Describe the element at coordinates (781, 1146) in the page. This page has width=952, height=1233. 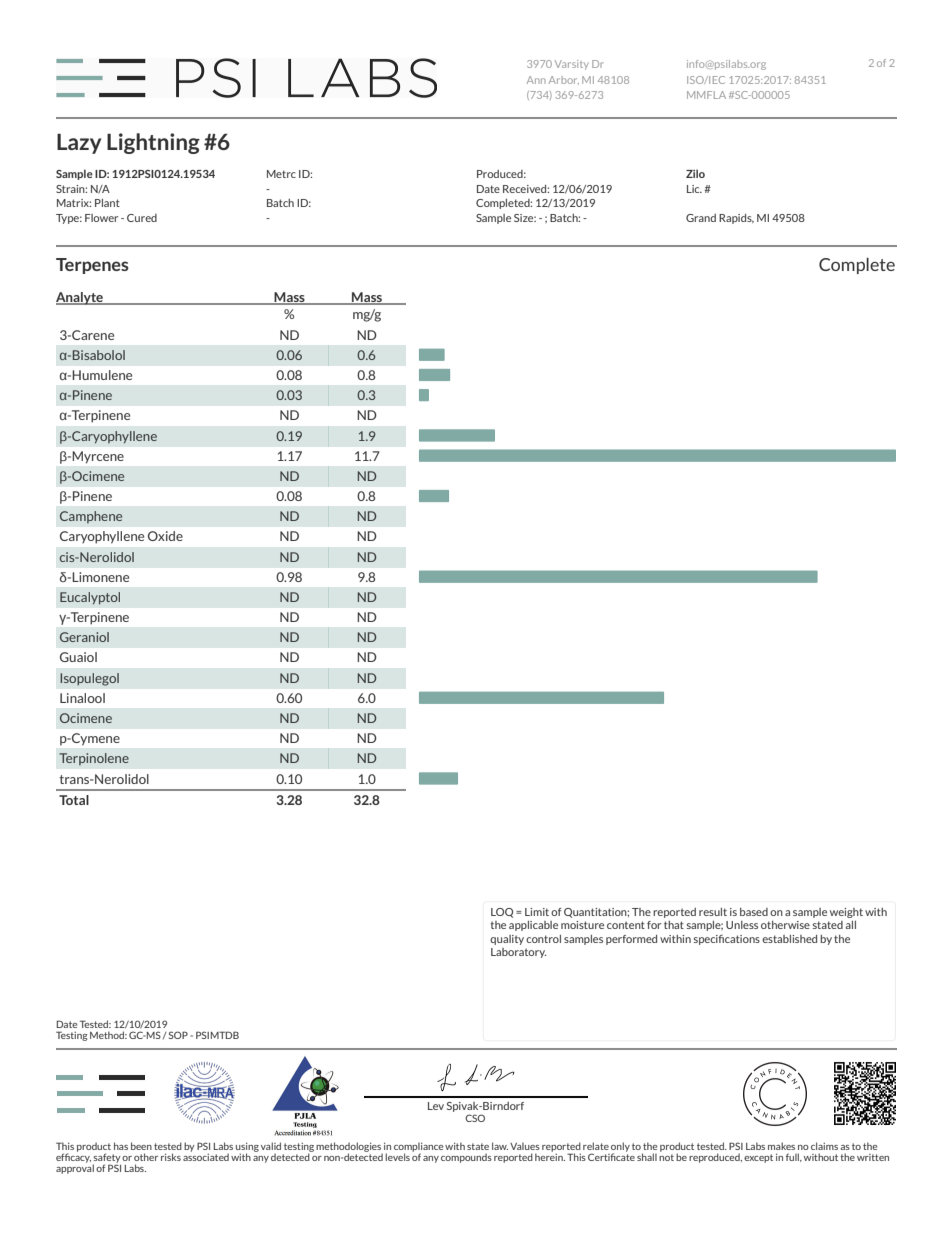
I see `makes` at that location.
